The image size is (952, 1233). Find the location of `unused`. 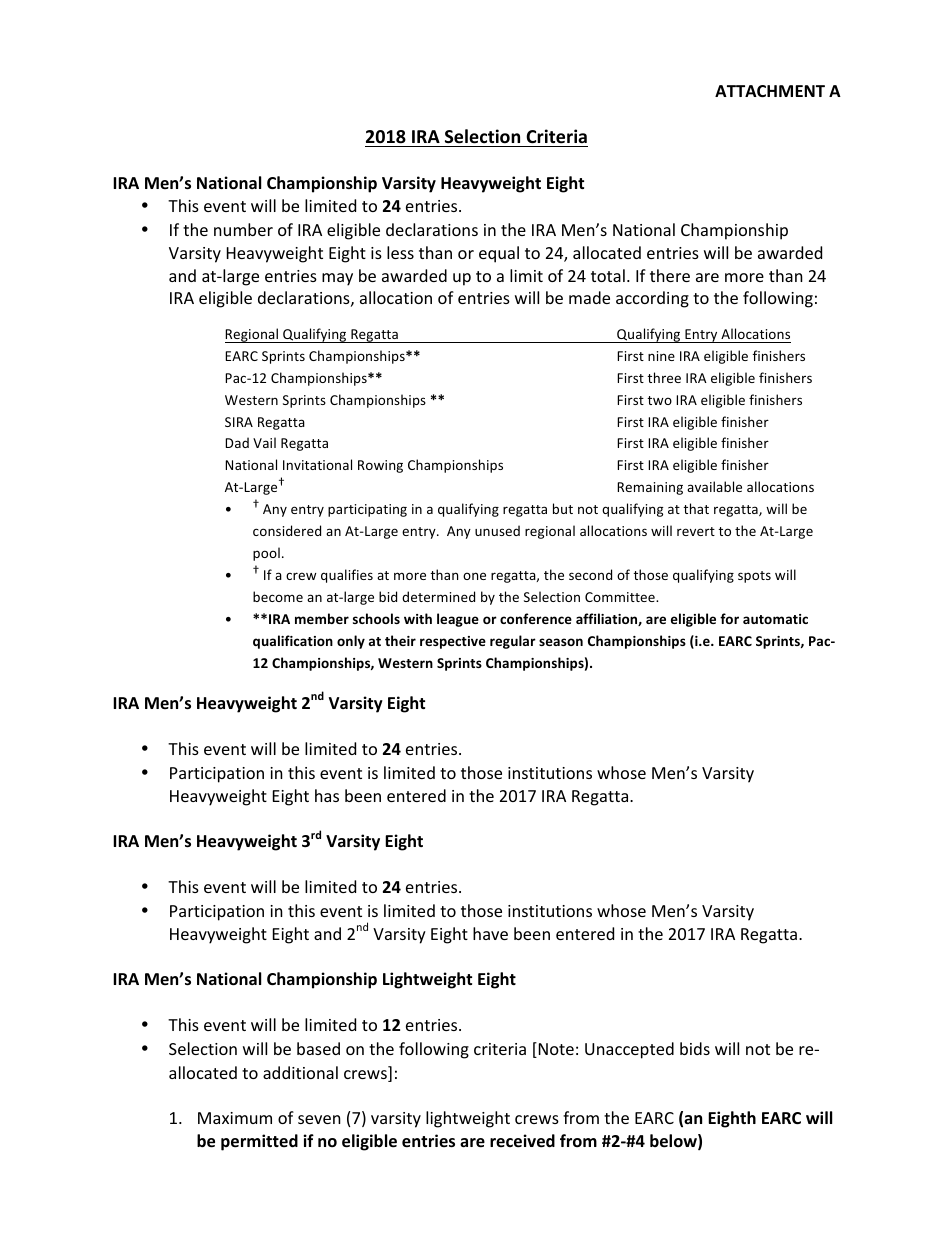

unused is located at coordinates (497, 530).
